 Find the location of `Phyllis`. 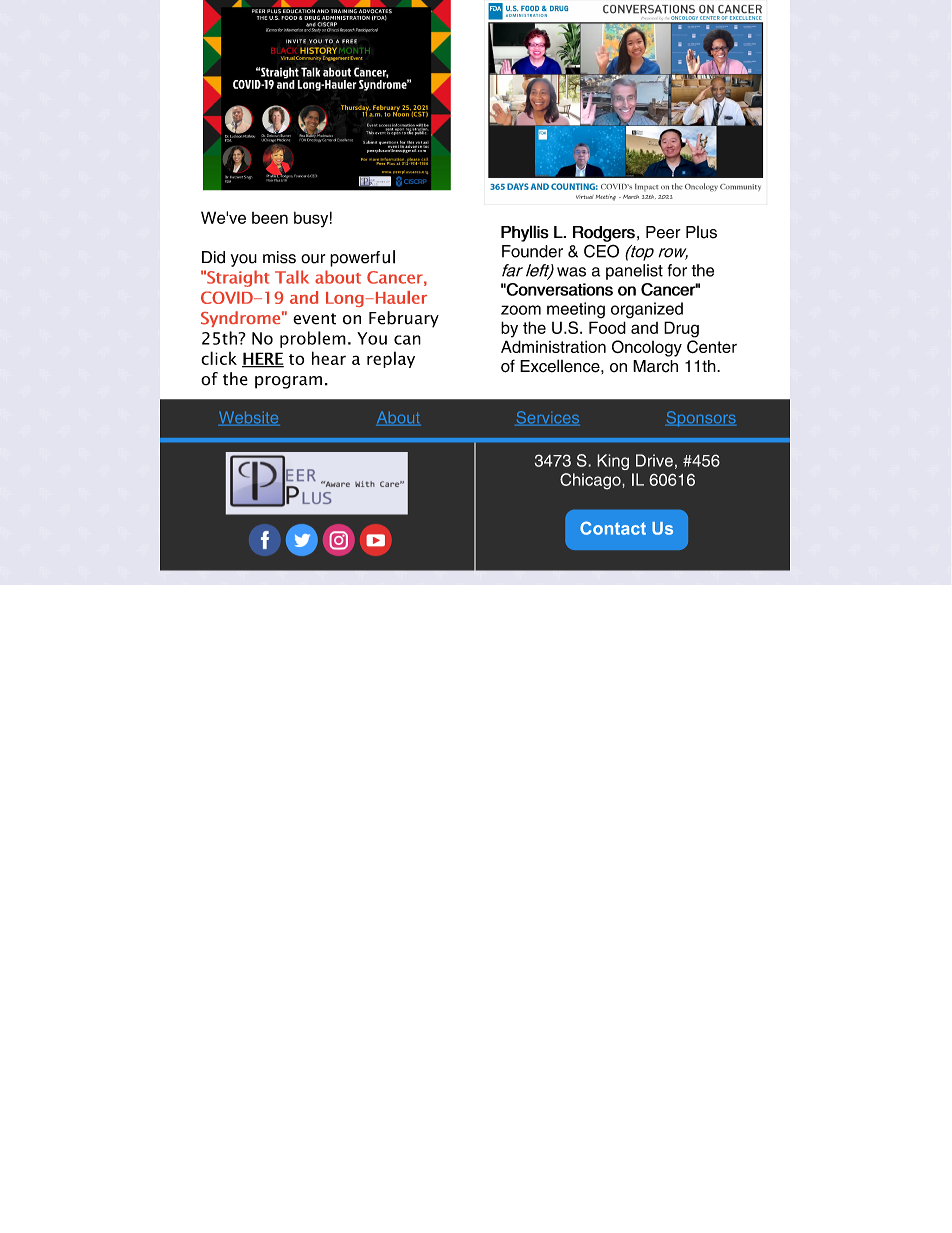

Phyllis is located at coordinates (525, 233).
